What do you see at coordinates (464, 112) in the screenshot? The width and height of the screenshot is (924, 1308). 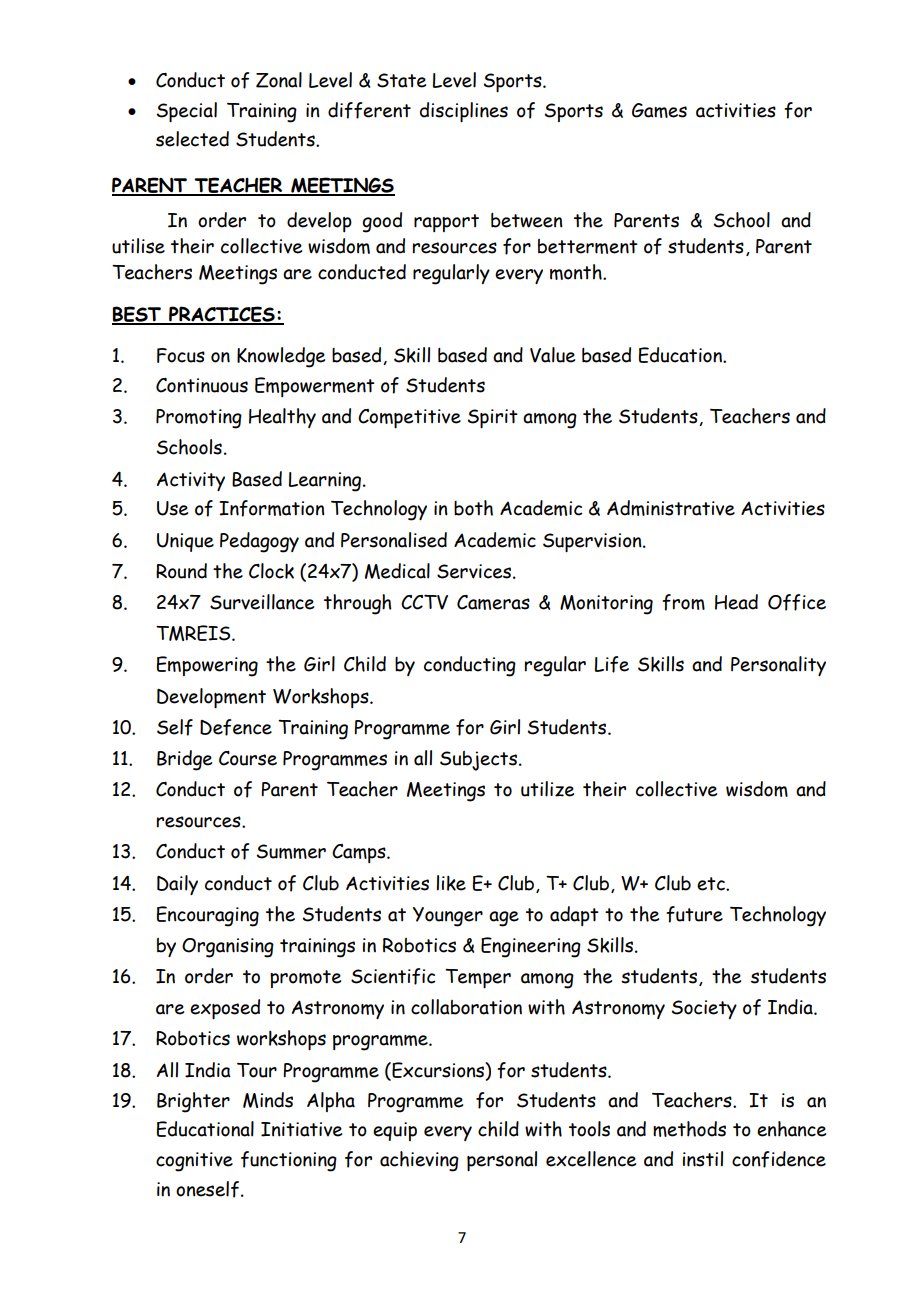 I see `disciplines` at bounding box center [464, 112].
